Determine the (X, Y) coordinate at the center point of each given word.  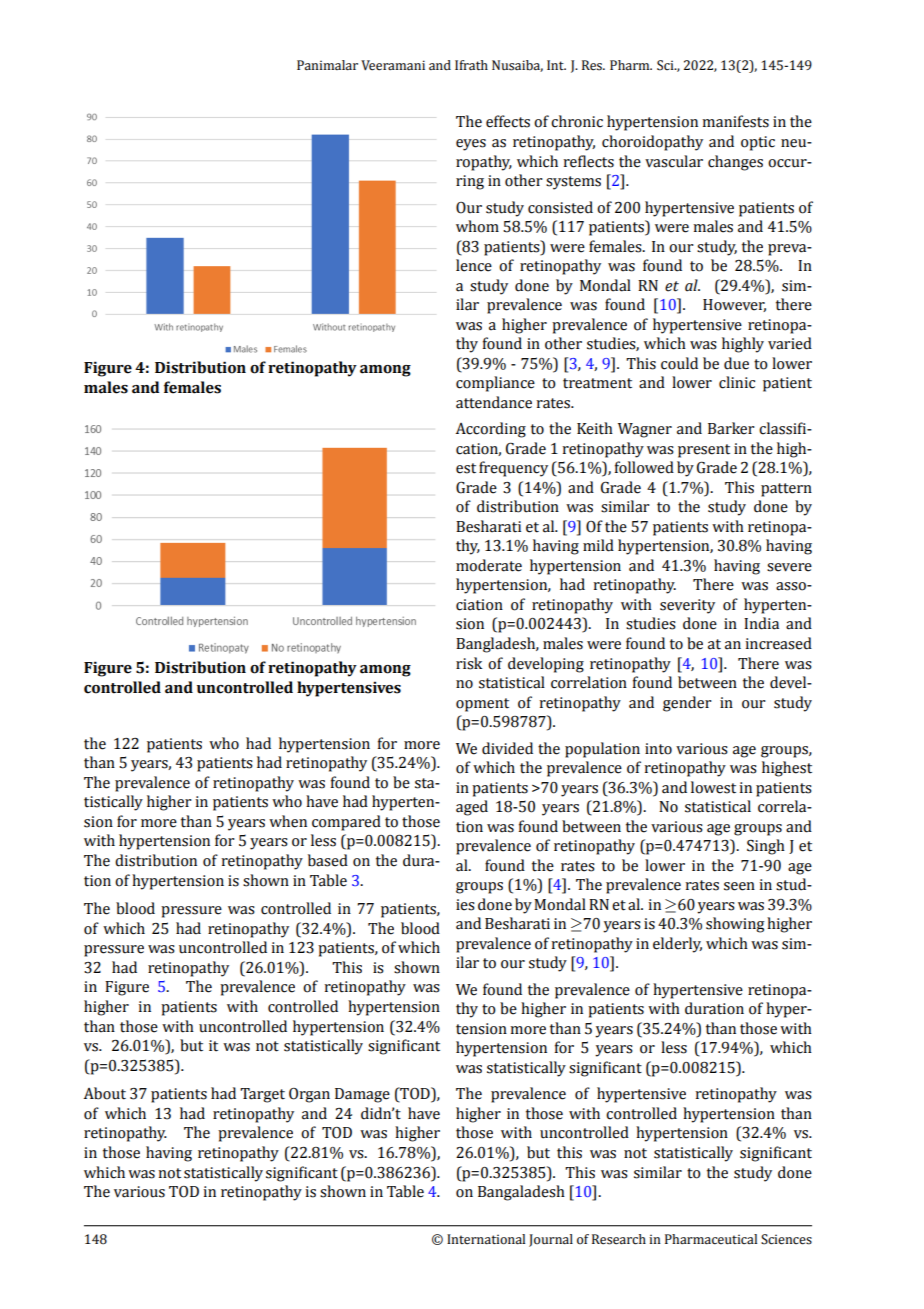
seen (739, 886)
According (491, 430)
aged (472, 808)
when (288, 821)
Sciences (786, 1239)
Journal (551, 1240)
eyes (471, 145)
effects (508, 121)
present (704, 451)
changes (735, 163)
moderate (489, 565)
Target (262, 1095)
